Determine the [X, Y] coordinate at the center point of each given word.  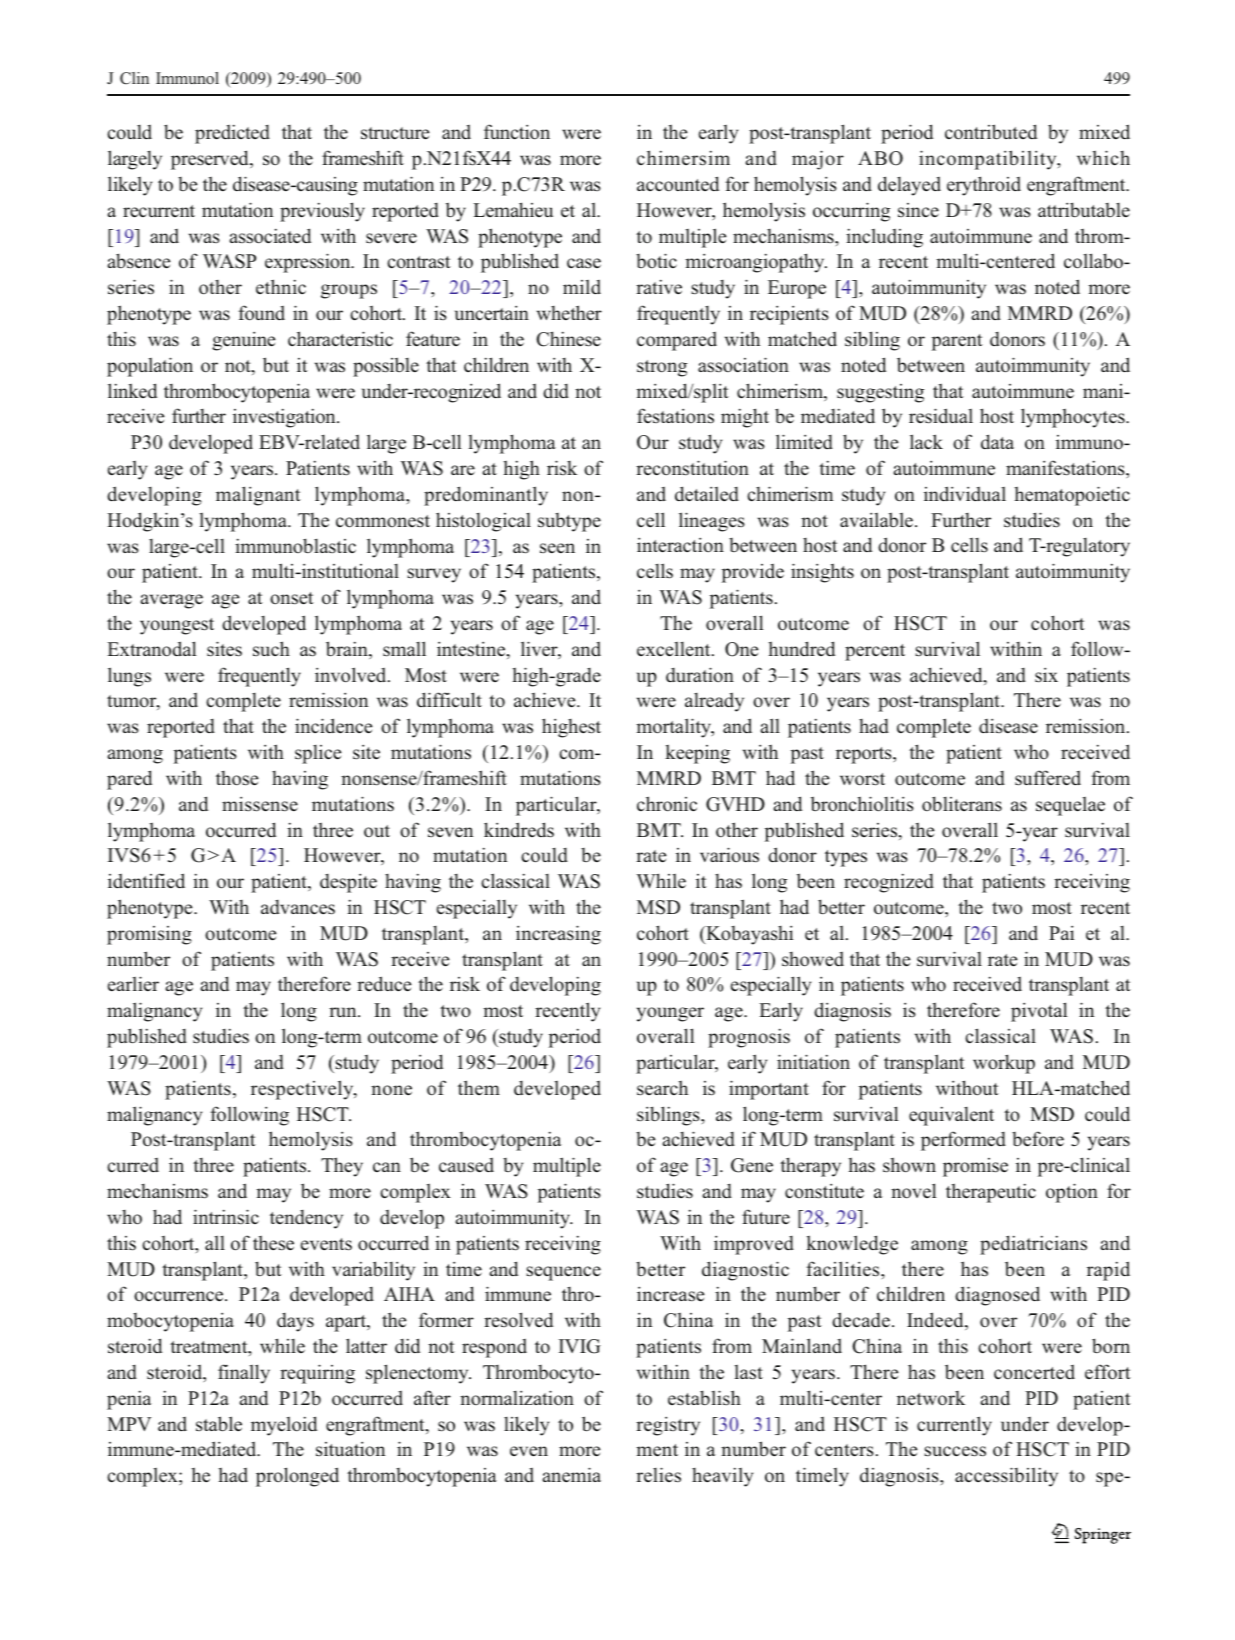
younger [670, 1014]
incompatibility [989, 160]
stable [219, 1424]
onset [292, 598]
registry [668, 1426]
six [1046, 675]
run [344, 1012]
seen [557, 548]
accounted [678, 184]
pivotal [1039, 1012]
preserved [211, 160]
